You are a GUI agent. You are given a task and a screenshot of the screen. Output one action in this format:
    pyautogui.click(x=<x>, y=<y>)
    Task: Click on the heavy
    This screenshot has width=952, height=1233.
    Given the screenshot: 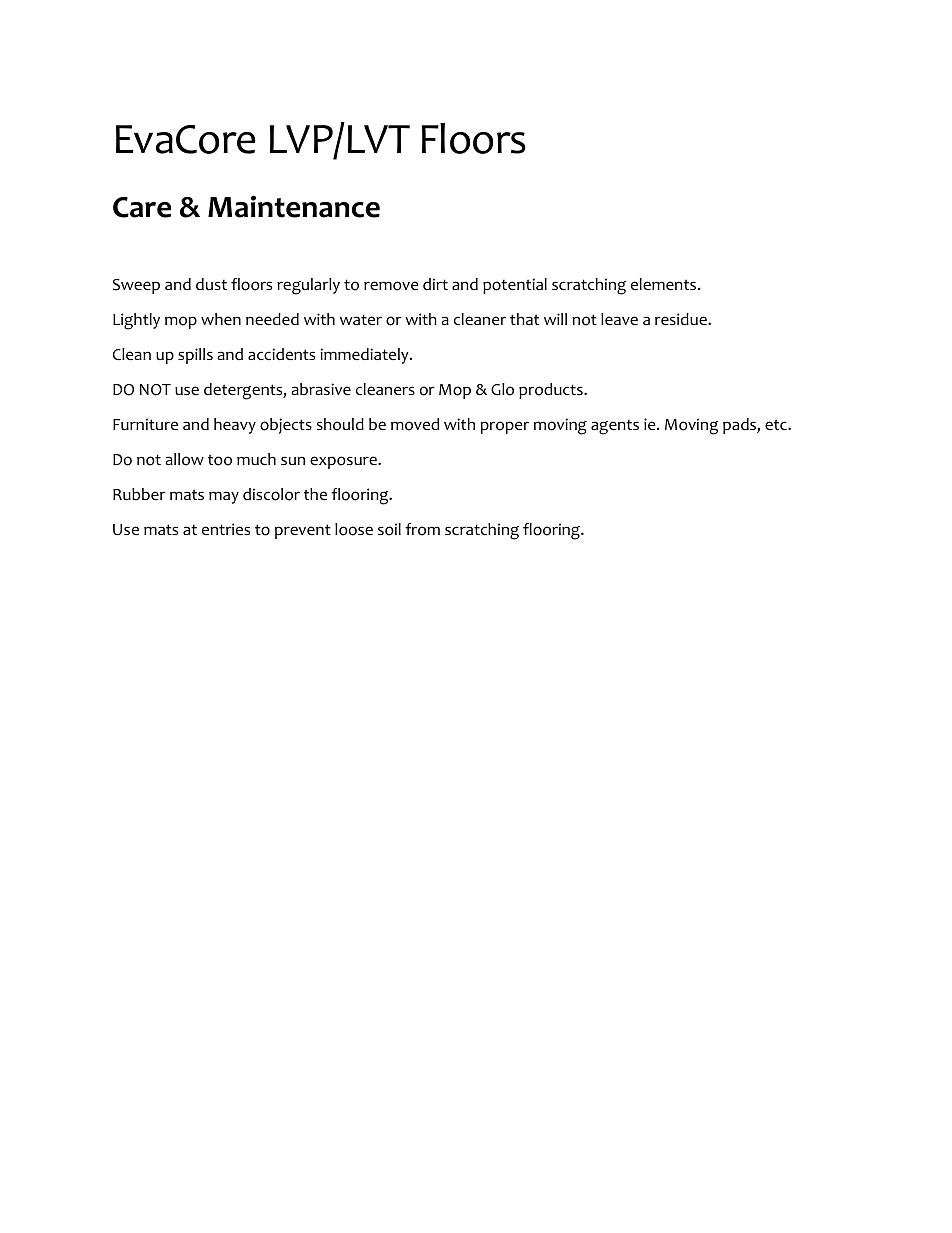 What is the action you would take?
    pyautogui.click(x=235, y=426)
